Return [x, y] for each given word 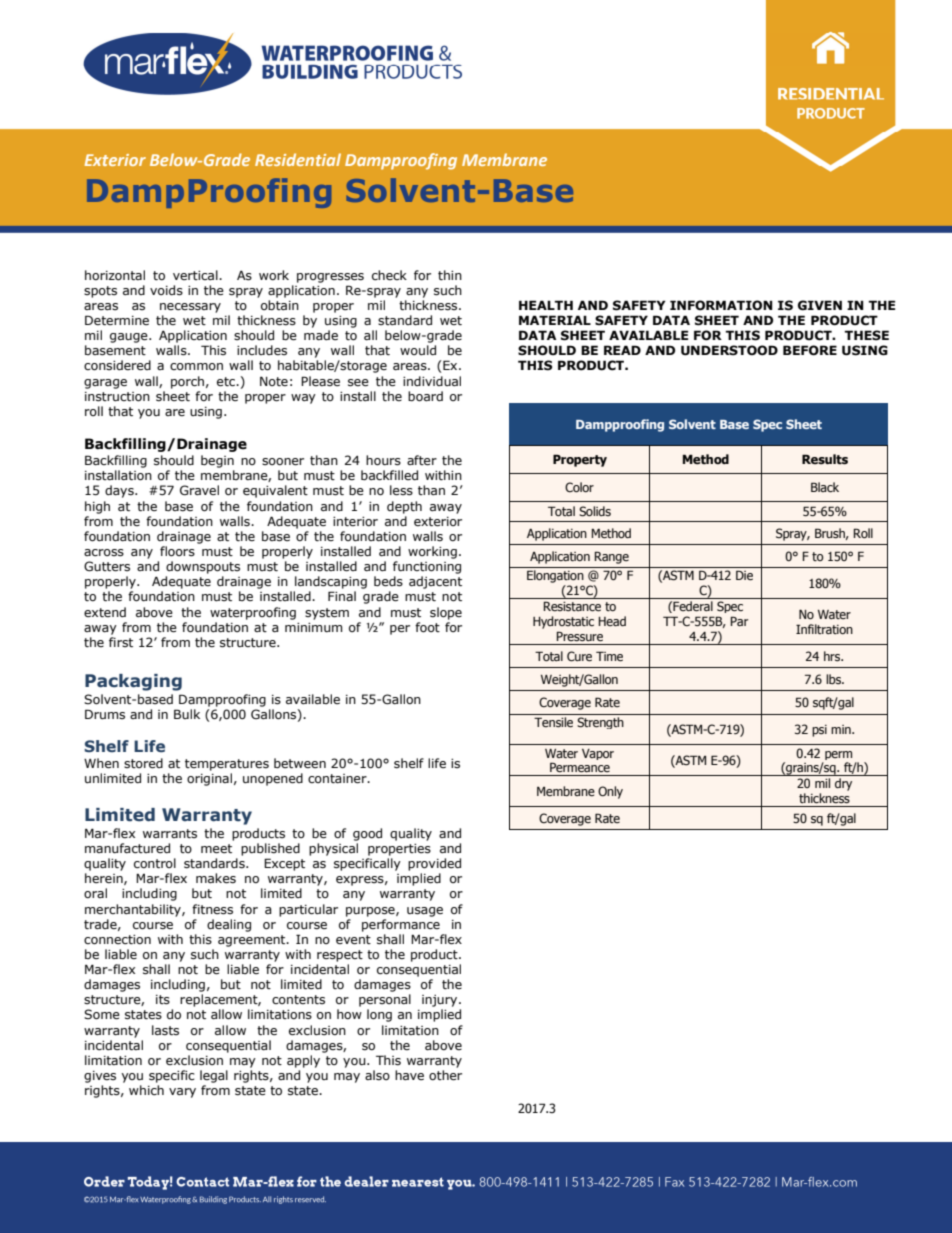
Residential [298, 159]
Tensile [553, 722]
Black [825, 487]
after [422, 460]
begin [217, 461]
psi [819, 731]
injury [441, 1001]
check [389, 275]
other [445, 1075]
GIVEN [820, 305]
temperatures [227, 765]
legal [214, 1076]
